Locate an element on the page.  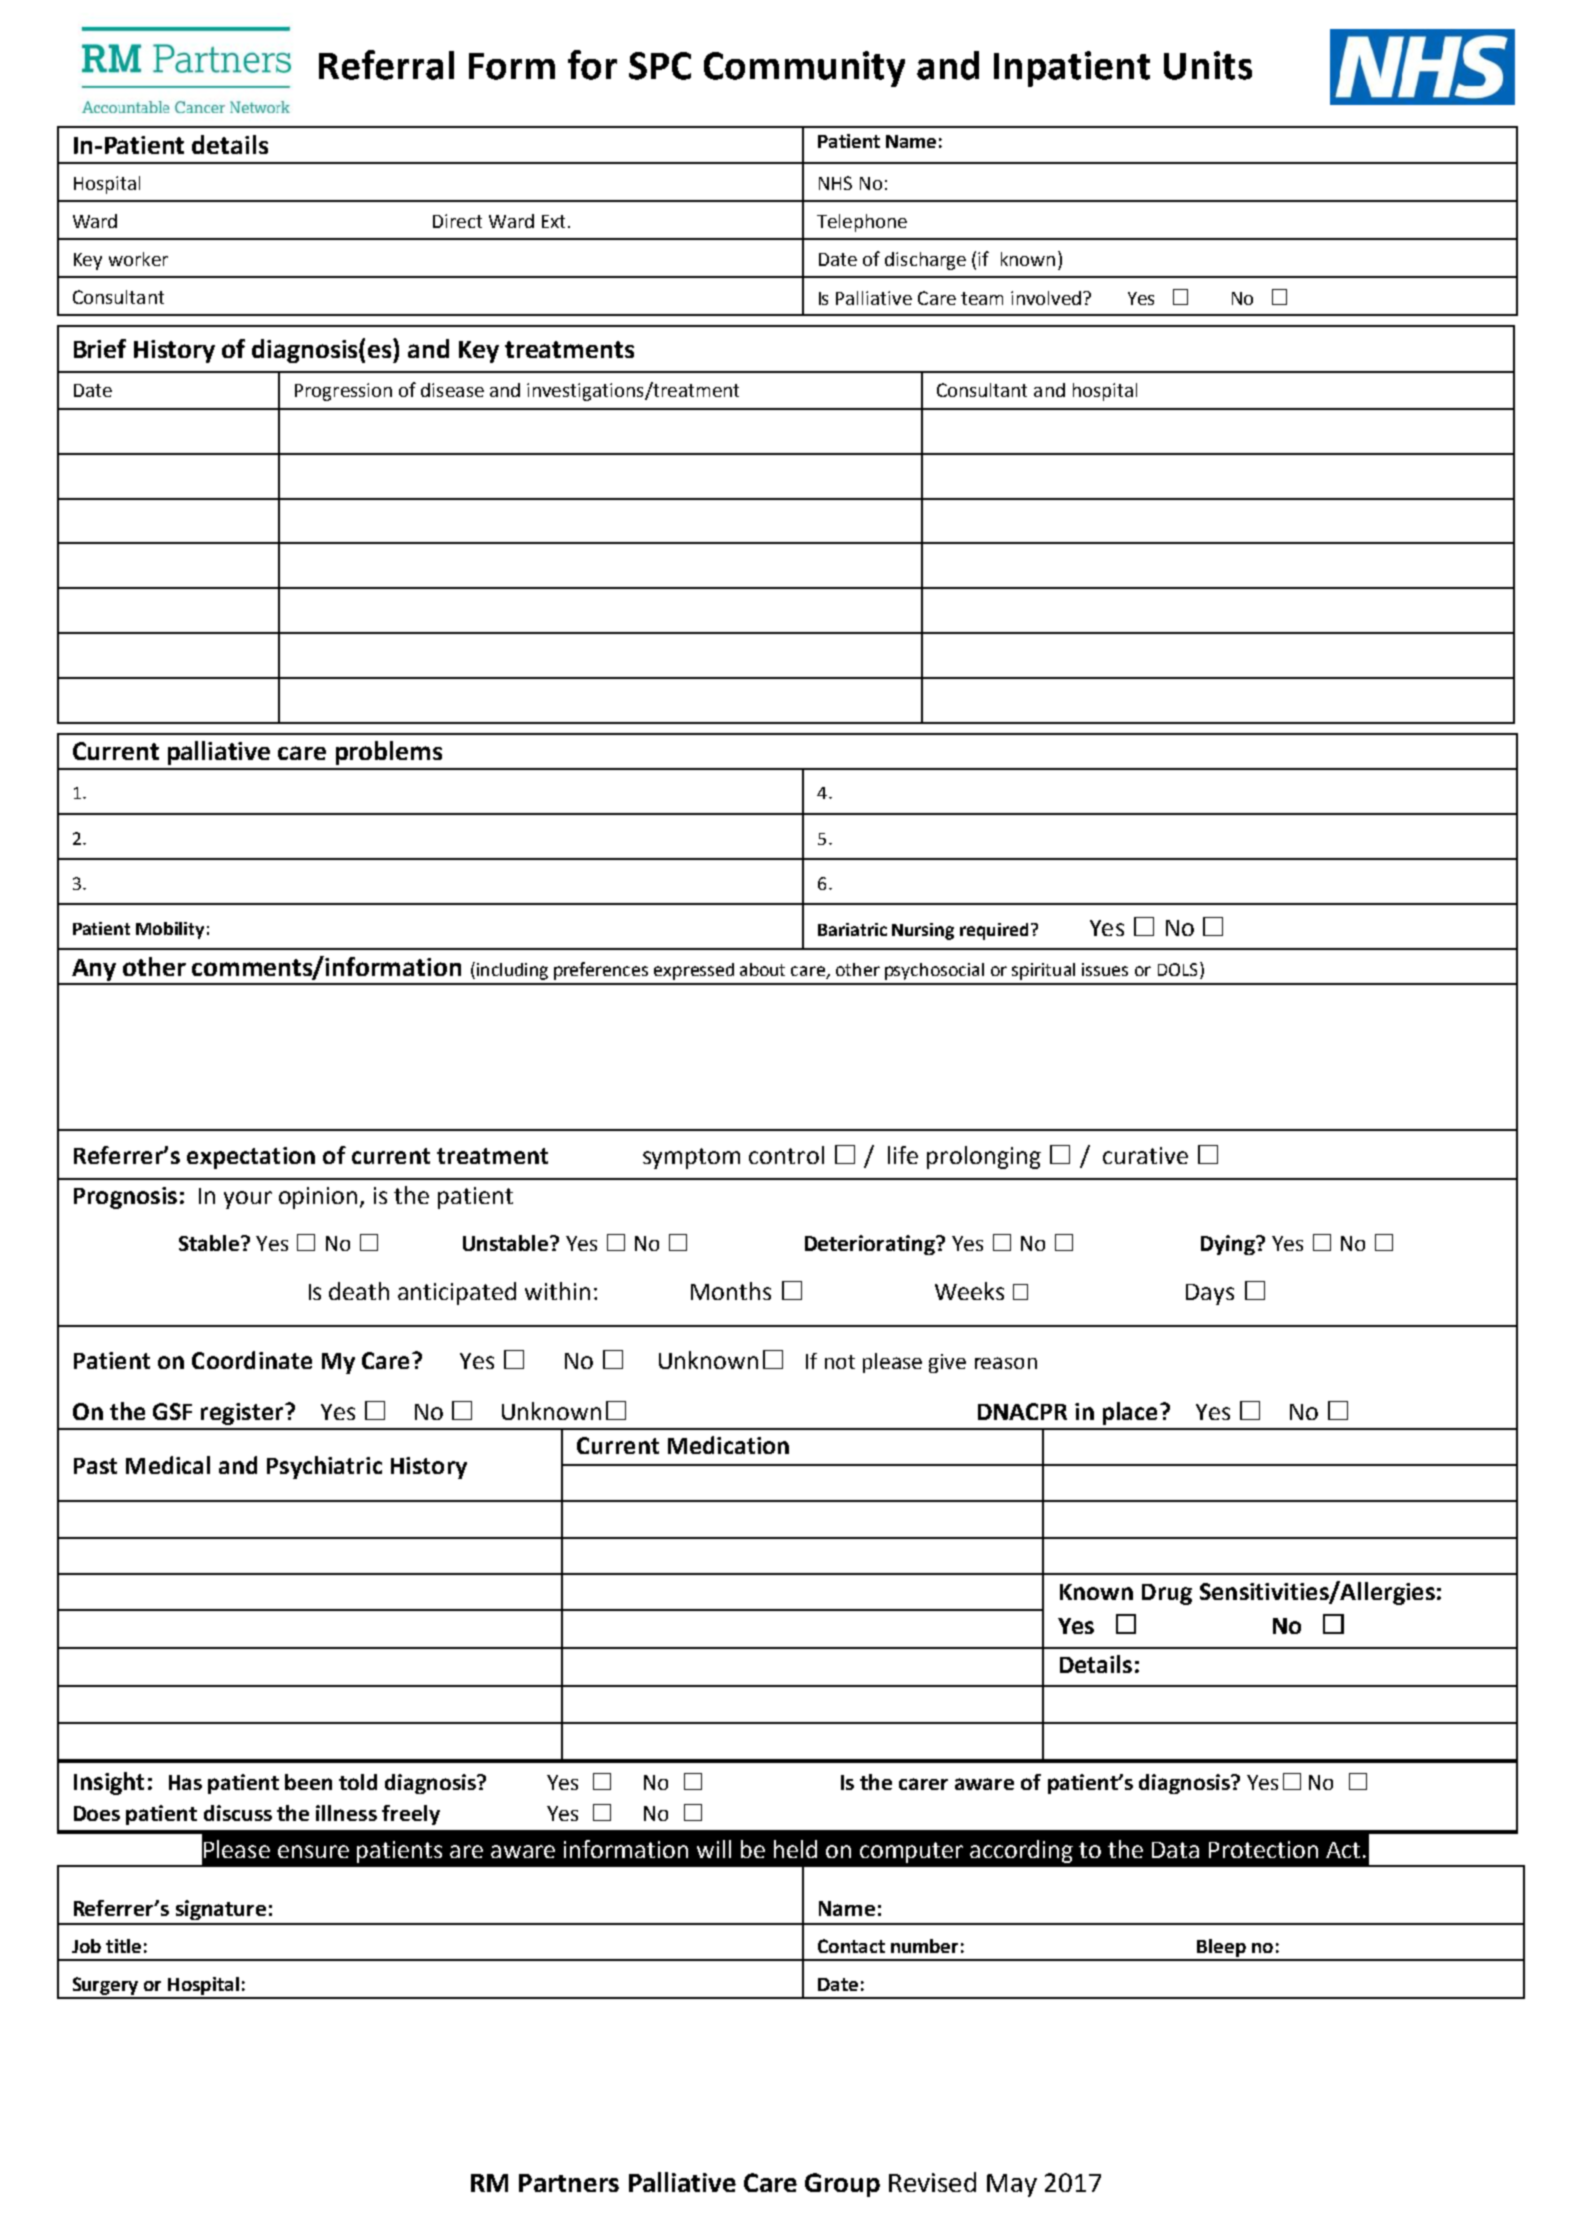
May is located at coordinates (1012, 2185).
